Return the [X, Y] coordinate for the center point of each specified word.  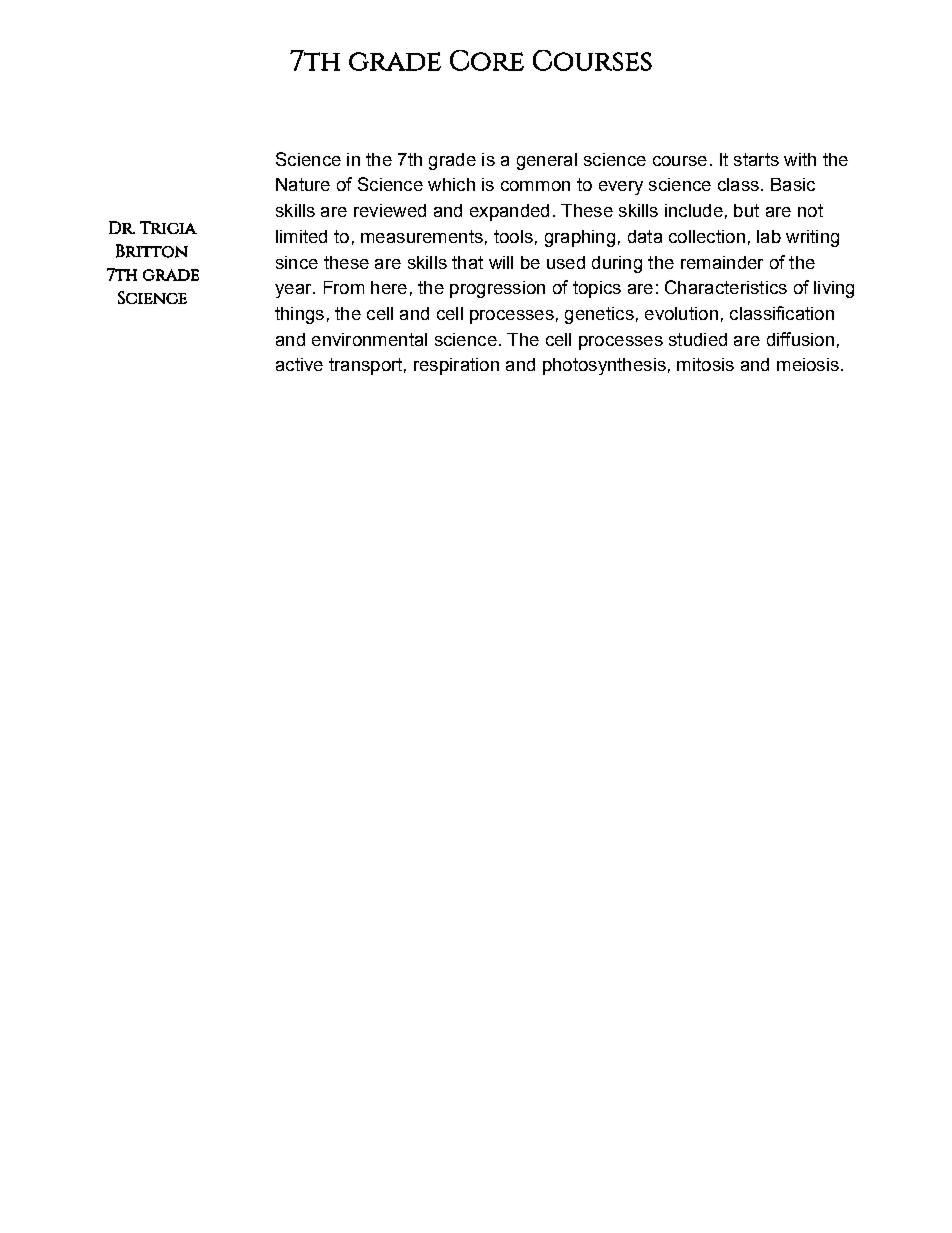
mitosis [705, 364]
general [547, 161]
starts [756, 159]
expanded [509, 212]
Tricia [168, 227]
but [746, 210]
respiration [456, 366]
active [299, 364]
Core [487, 60]
